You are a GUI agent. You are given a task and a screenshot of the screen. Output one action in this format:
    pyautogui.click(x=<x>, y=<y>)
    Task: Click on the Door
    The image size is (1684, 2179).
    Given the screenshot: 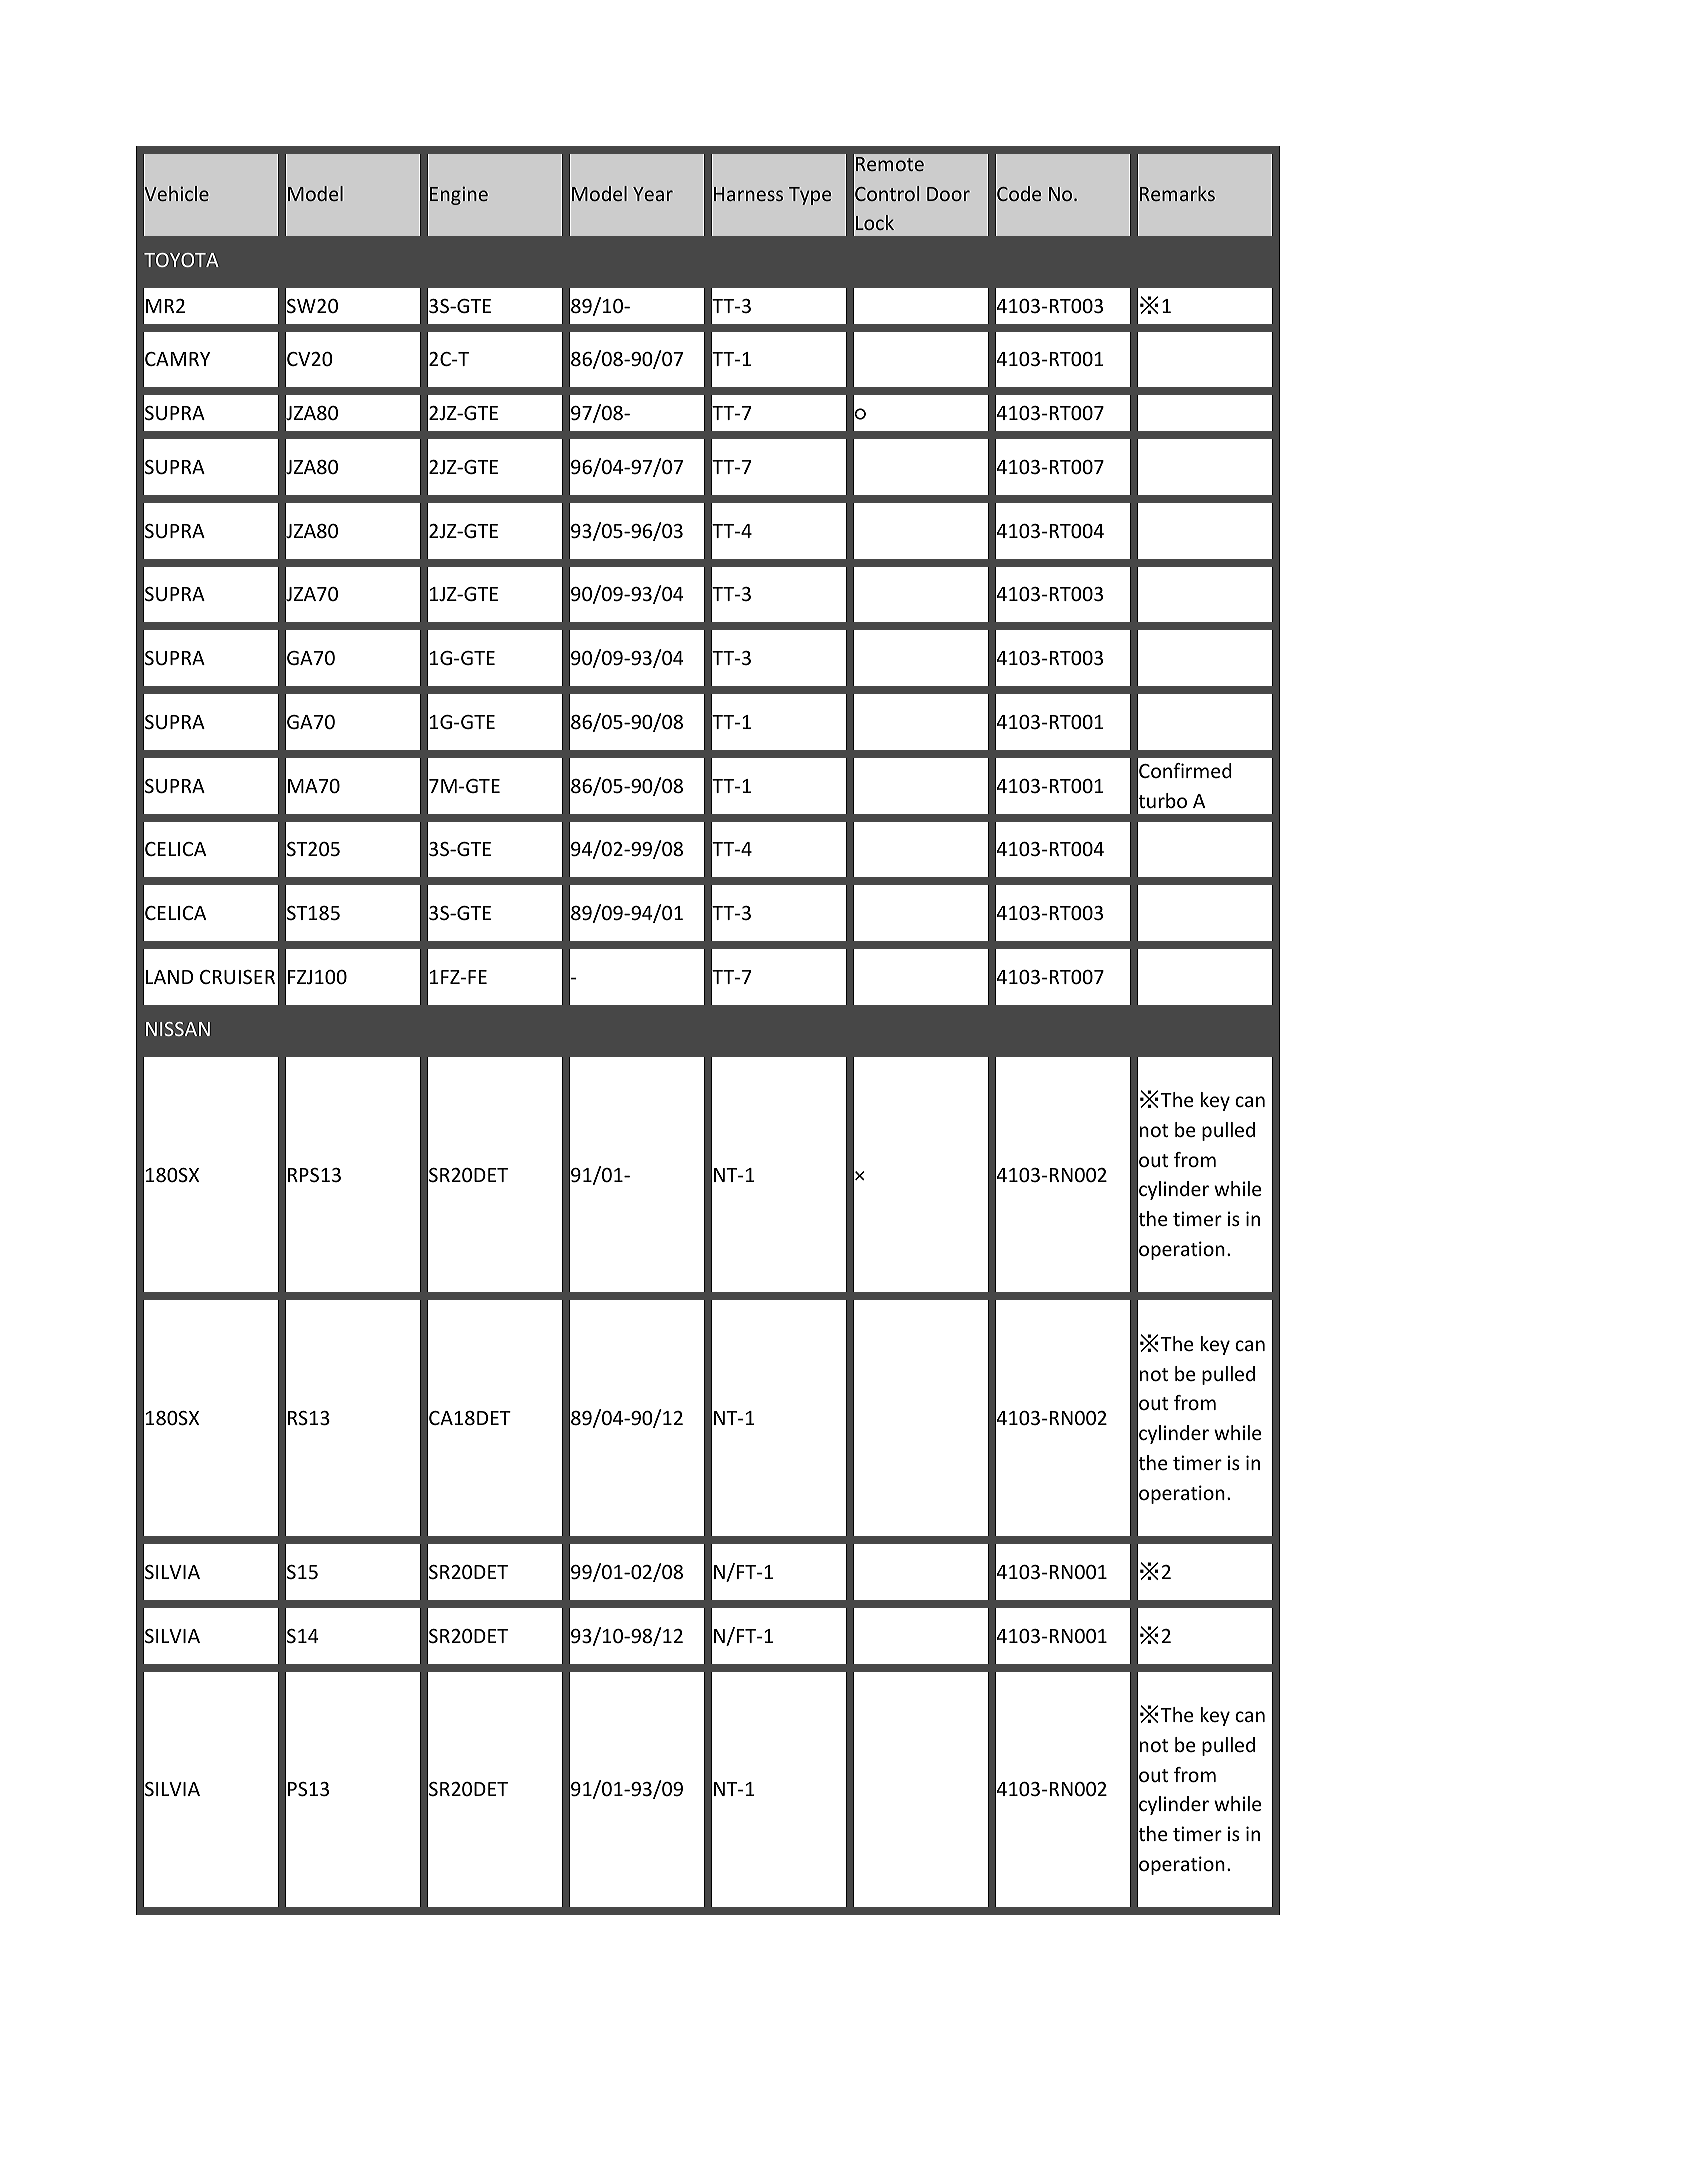 What is the action you would take?
    pyautogui.click(x=948, y=194)
